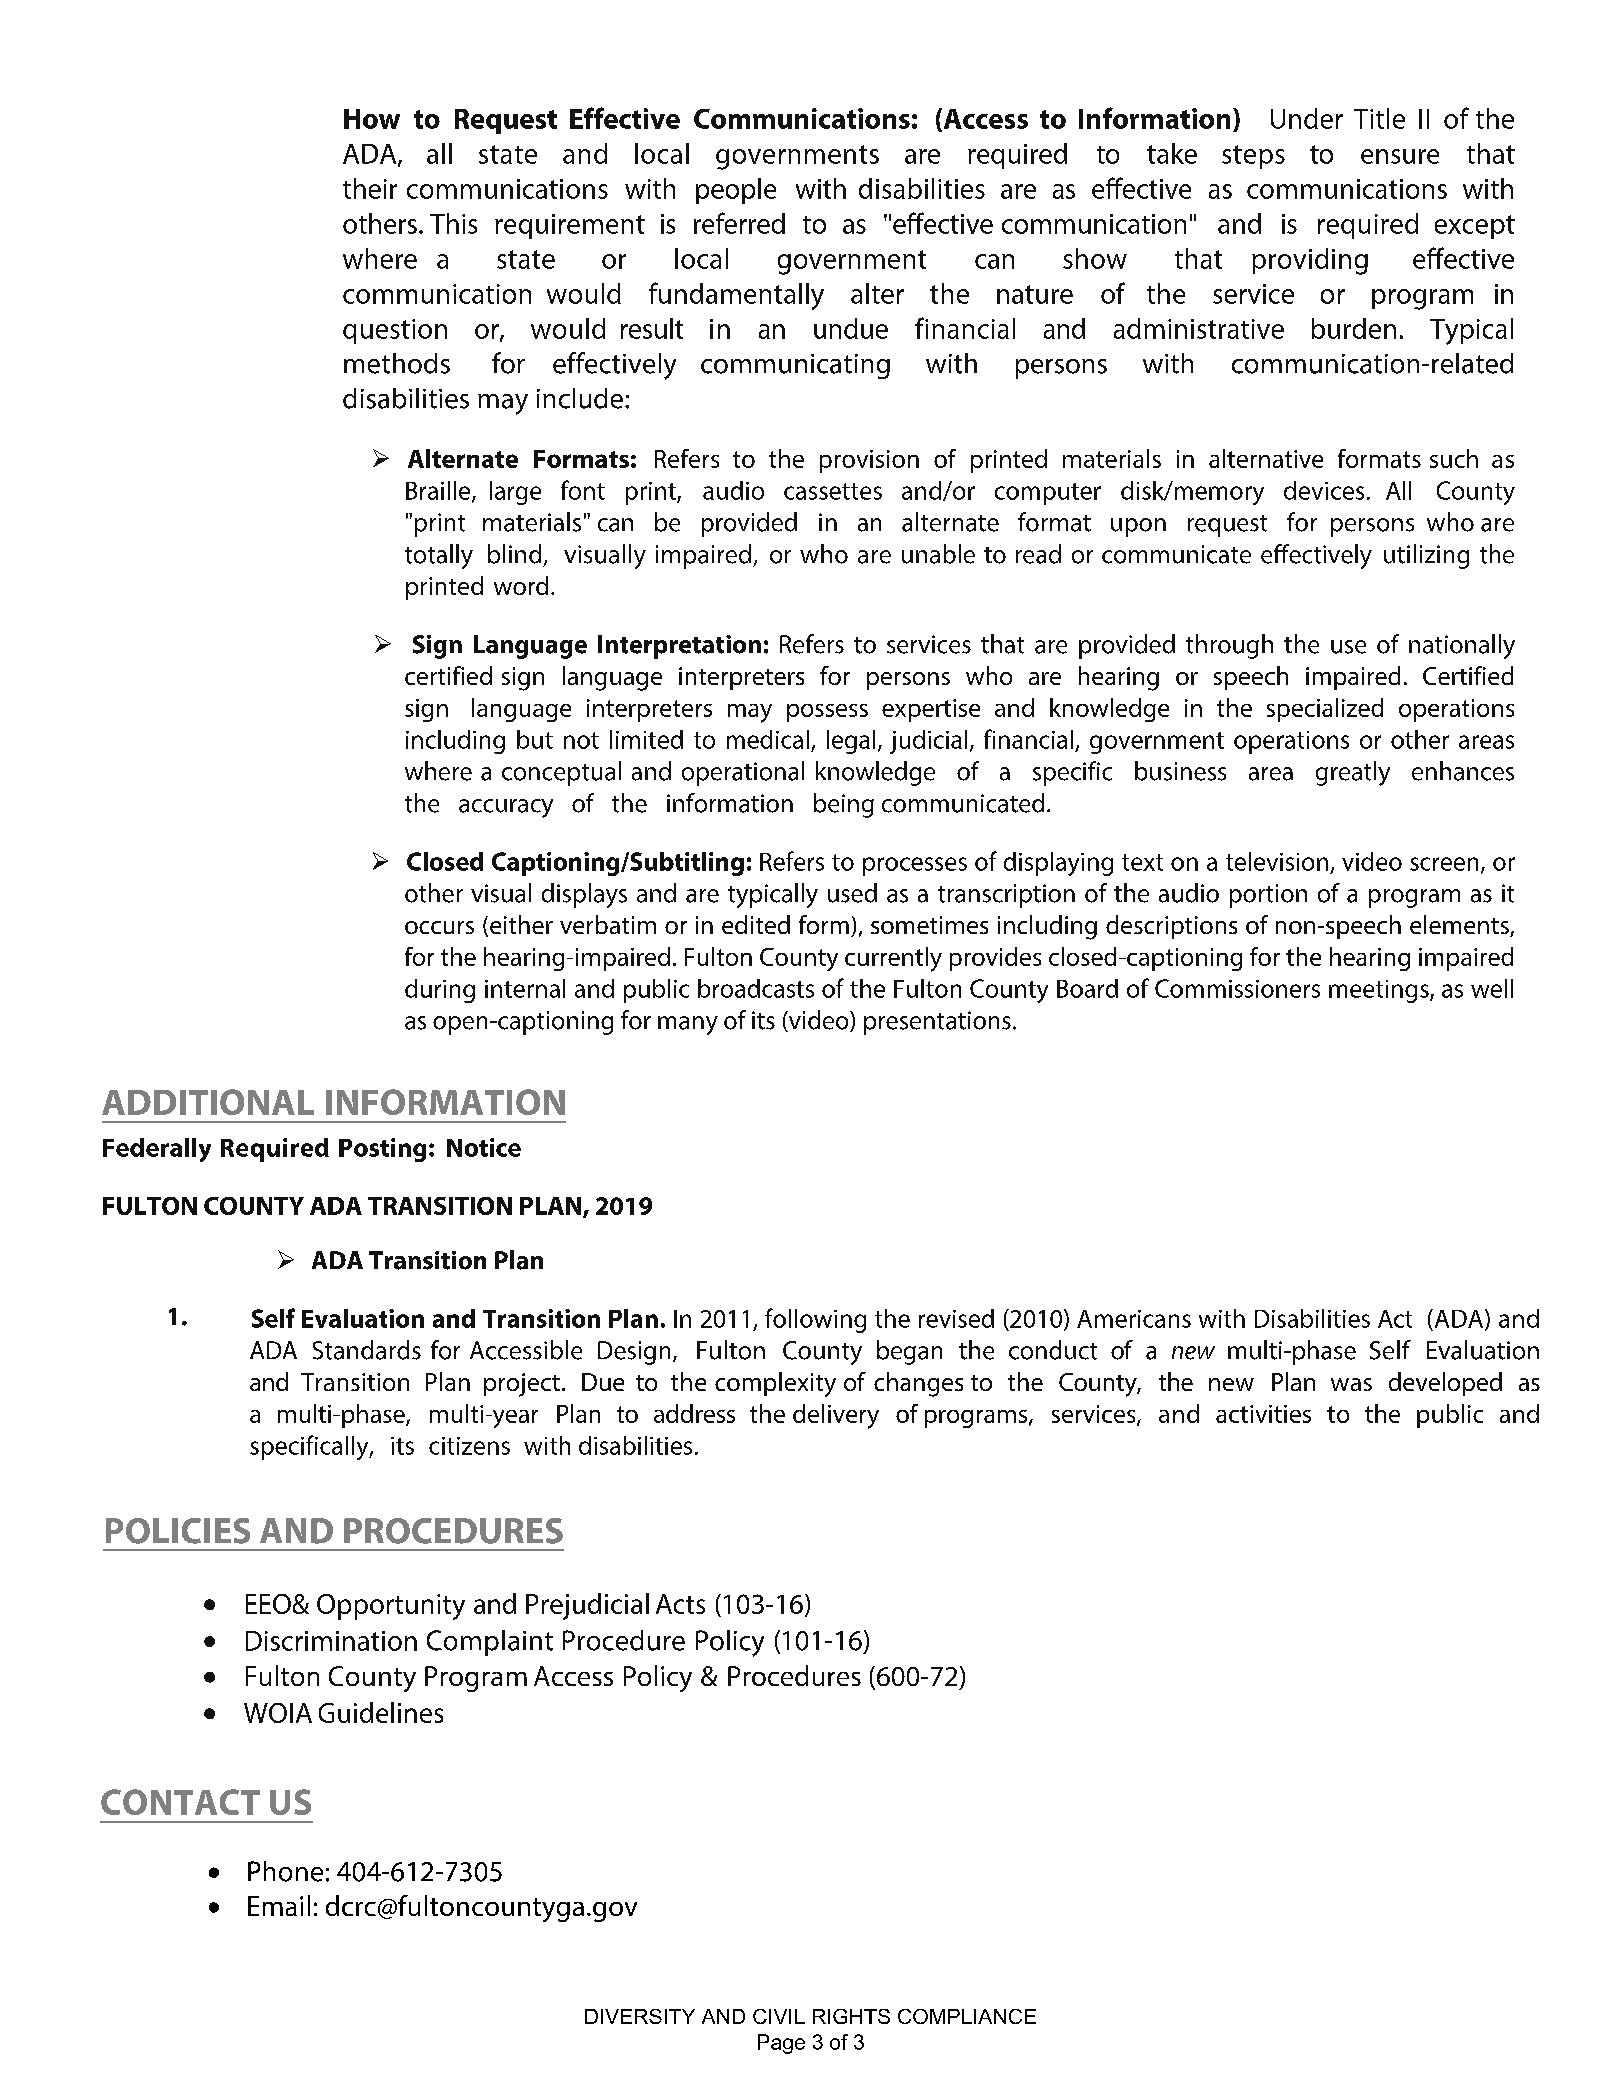  What do you see at coordinates (1400, 156) in the screenshot?
I see `ensure` at bounding box center [1400, 156].
